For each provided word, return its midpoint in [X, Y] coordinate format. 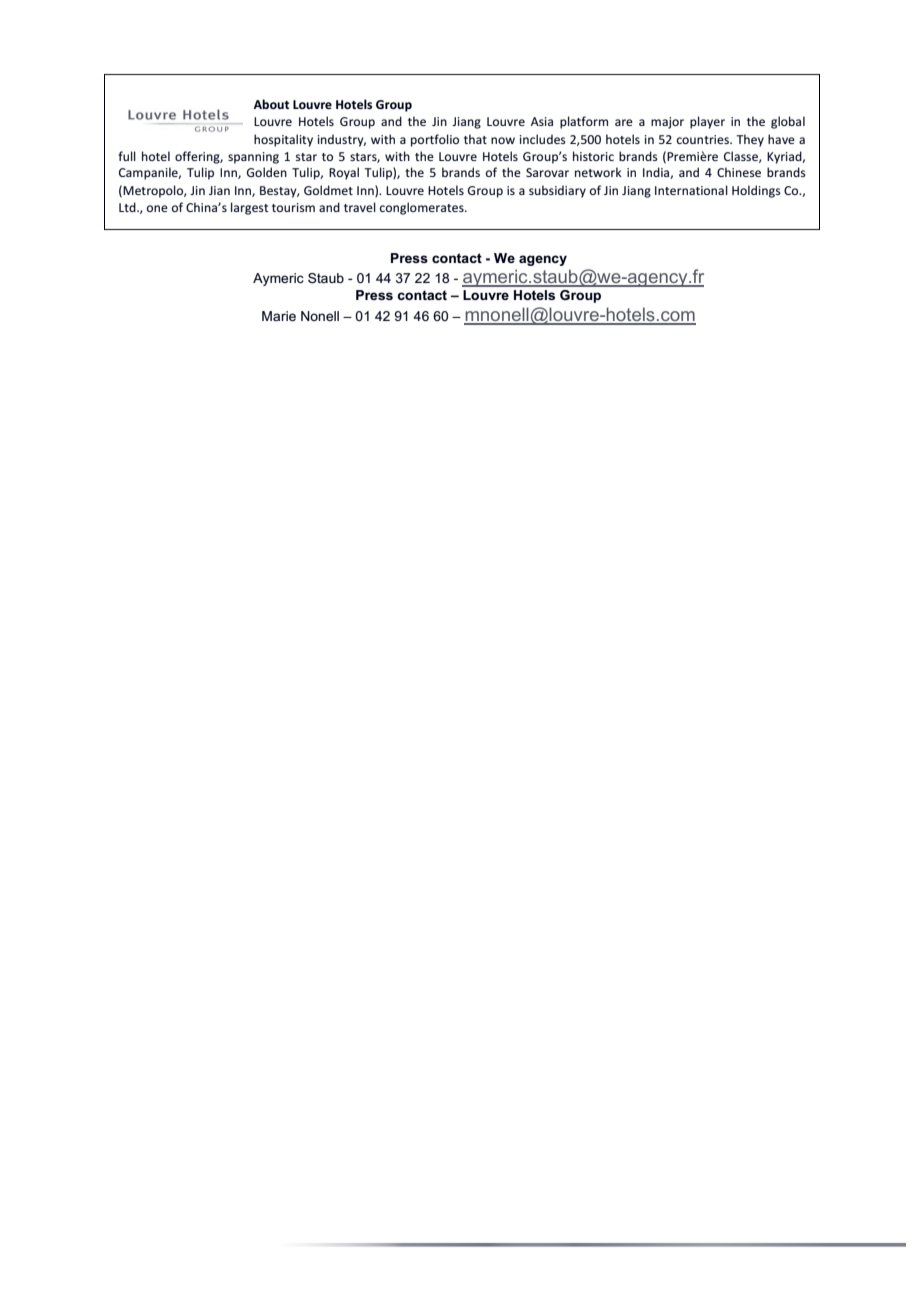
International [691, 190]
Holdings [756, 191]
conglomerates [423, 208]
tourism [293, 207]
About [271, 104]
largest [250, 208]
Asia [542, 121]
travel [360, 207]
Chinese [739, 172]
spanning [253, 158]
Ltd [128, 207]
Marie [279, 316]
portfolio [435, 140]
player [707, 122]
